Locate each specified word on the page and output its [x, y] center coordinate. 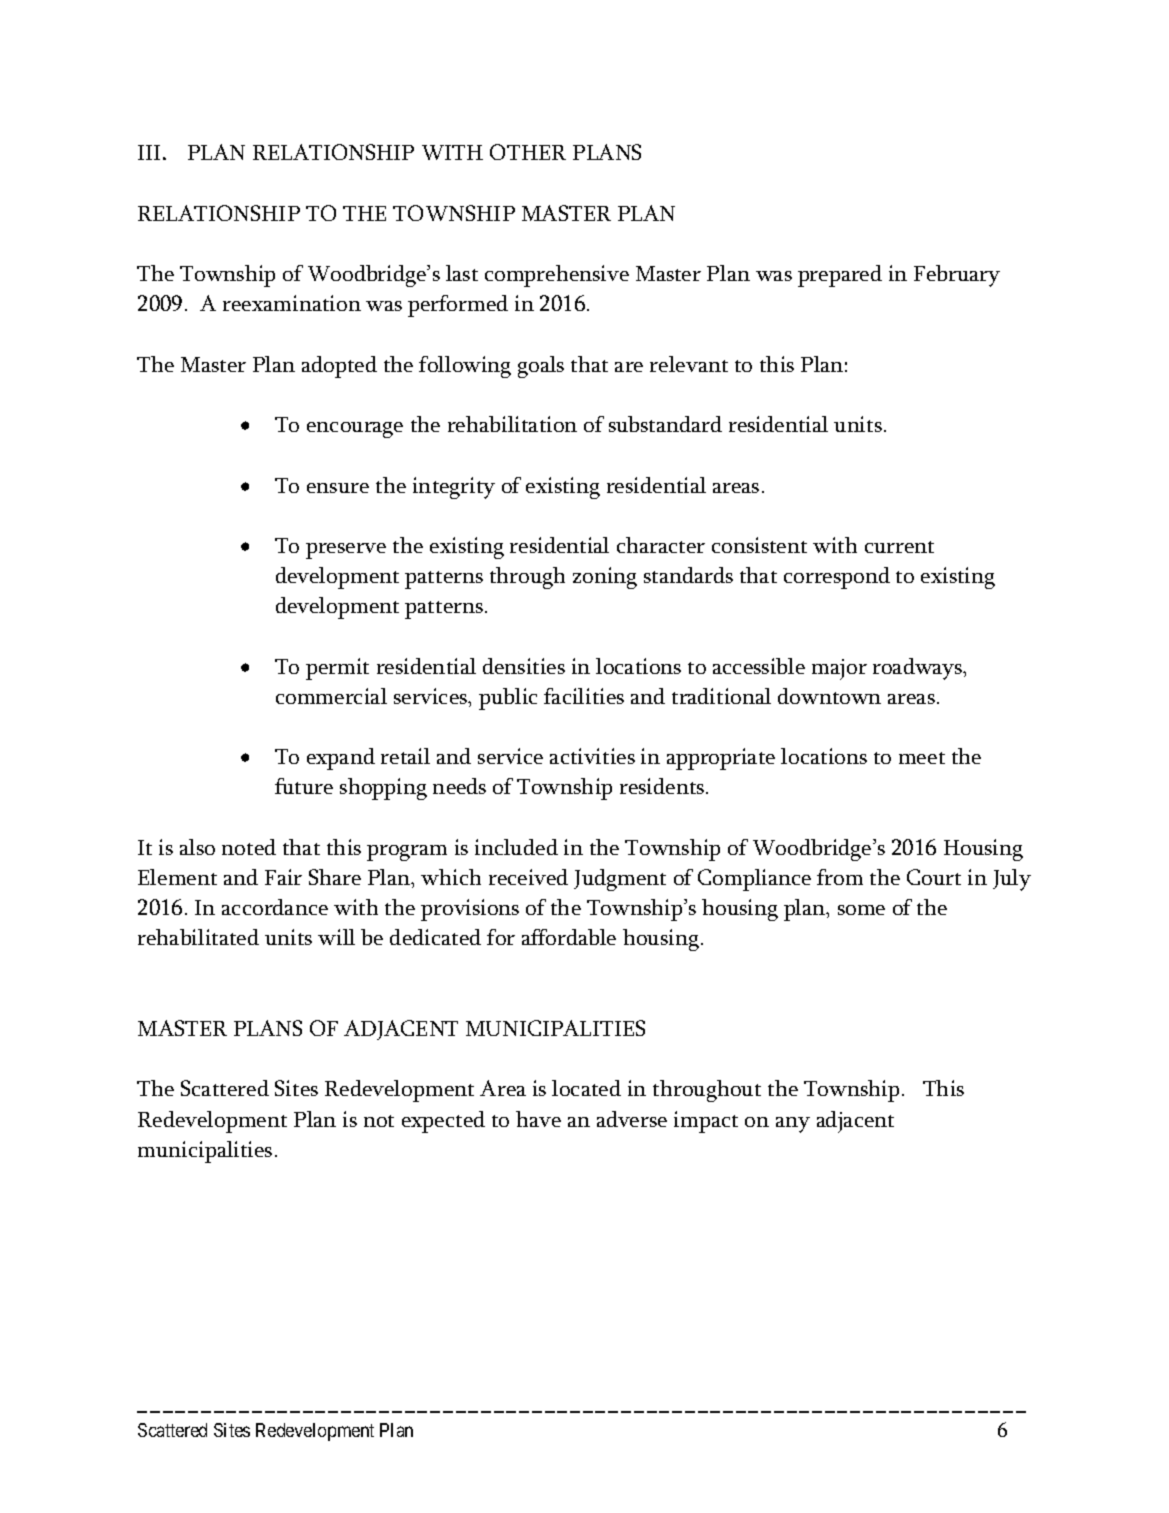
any [793, 1125]
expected [443, 1122]
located [586, 1088]
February [957, 276]
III [149, 152]
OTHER [528, 152]
